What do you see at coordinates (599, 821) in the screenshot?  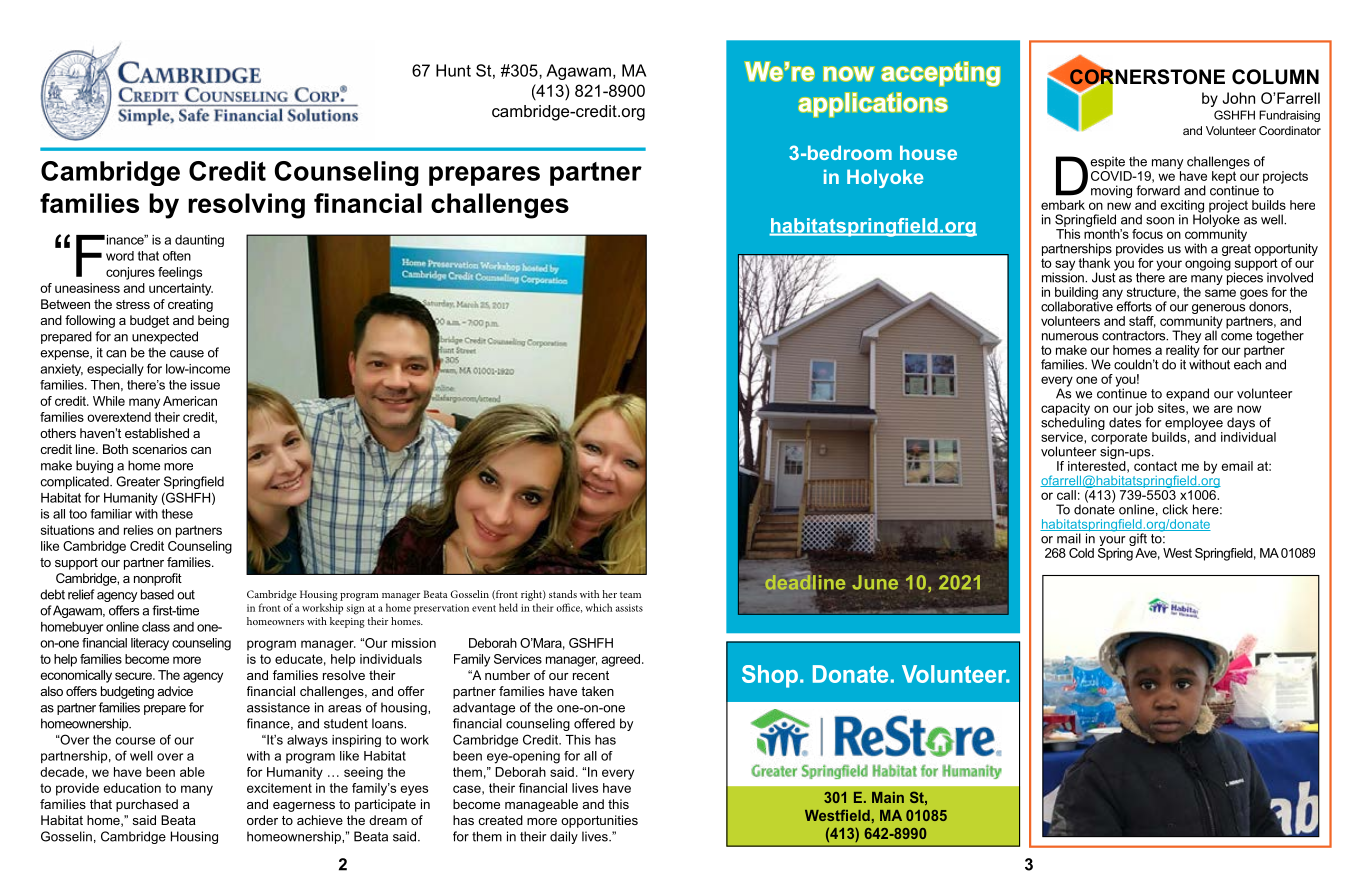 I see `opportunities` at bounding box center [599, 821].
